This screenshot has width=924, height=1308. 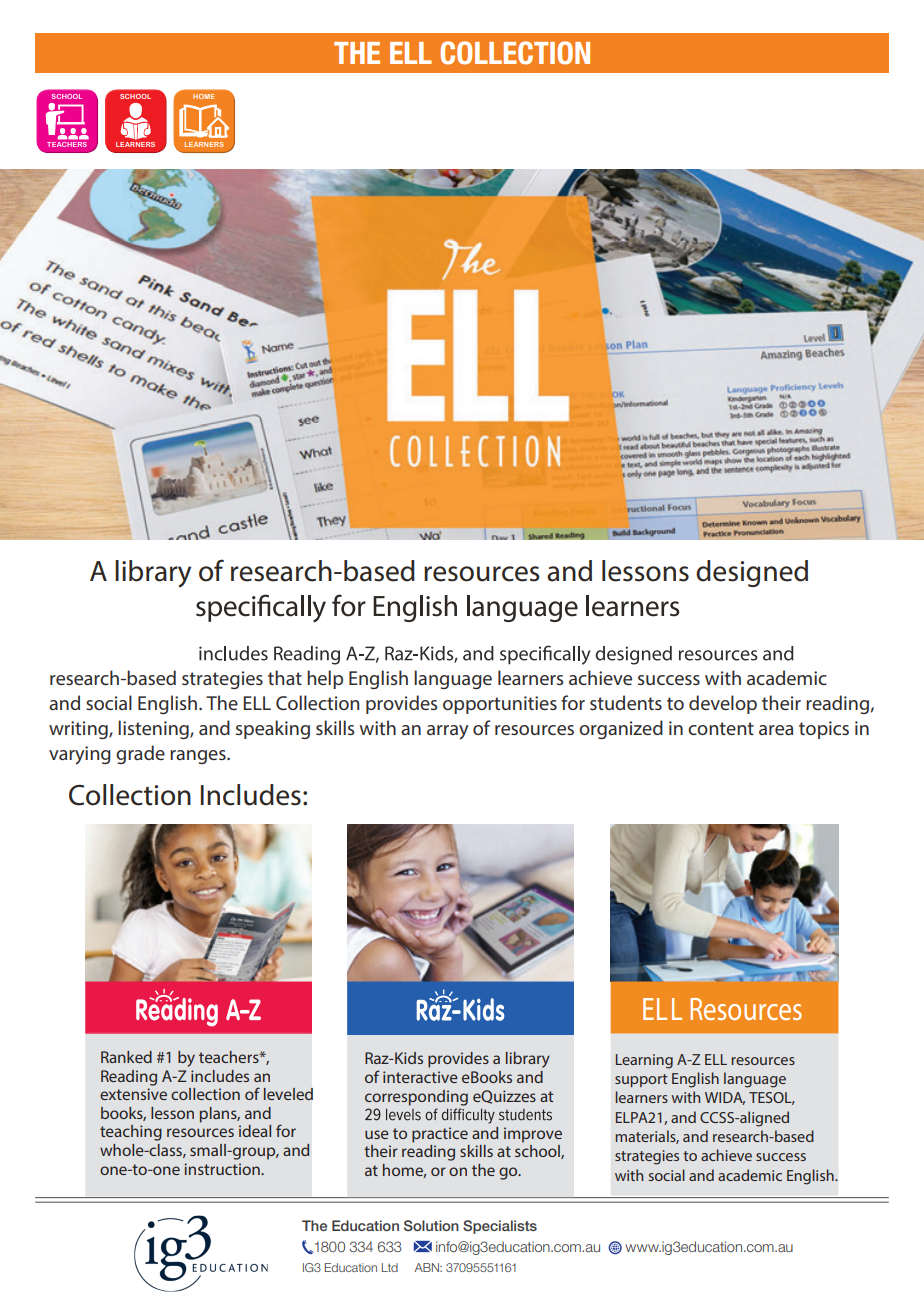 What do you see at coordinates (126, 1057) in the screenshot?
I see `Ranked` at bounding box center [126, 1057].
